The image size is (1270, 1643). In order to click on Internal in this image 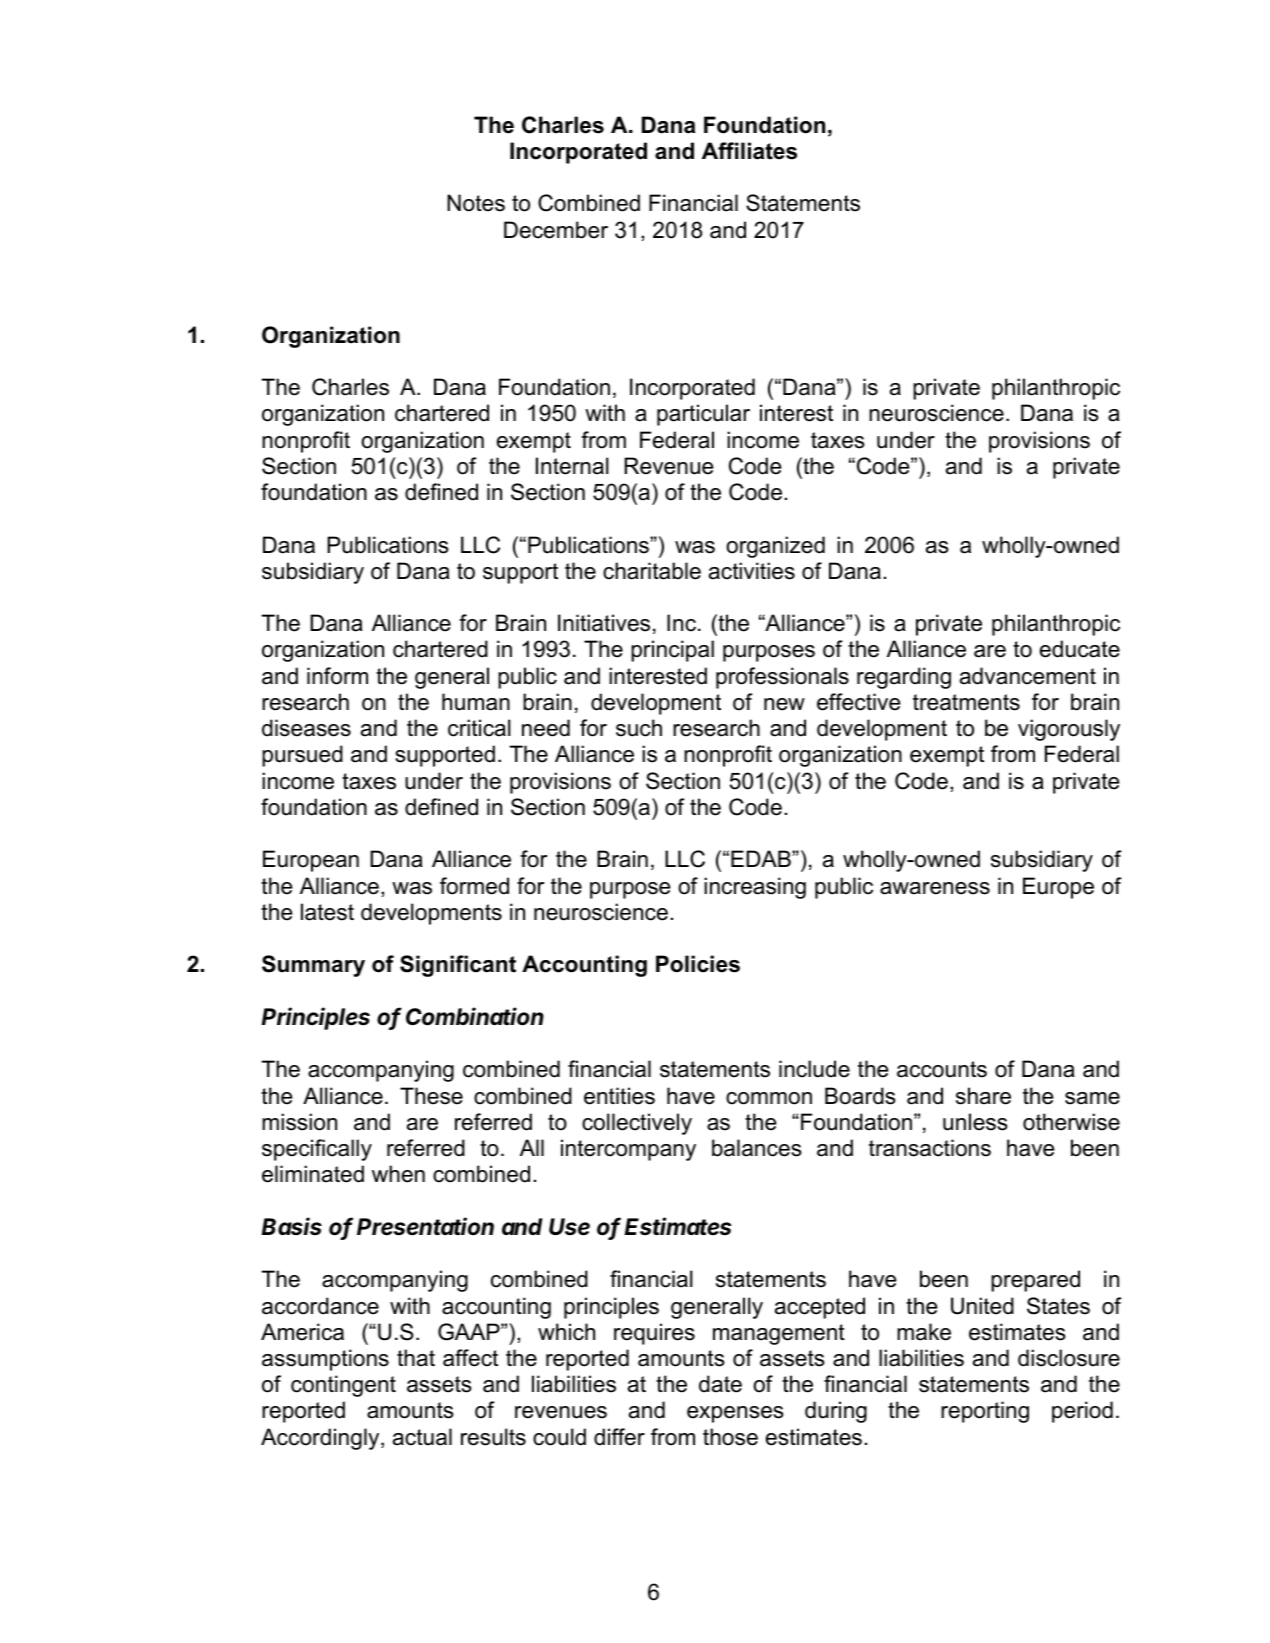, I will do `click(572, 466)`.
